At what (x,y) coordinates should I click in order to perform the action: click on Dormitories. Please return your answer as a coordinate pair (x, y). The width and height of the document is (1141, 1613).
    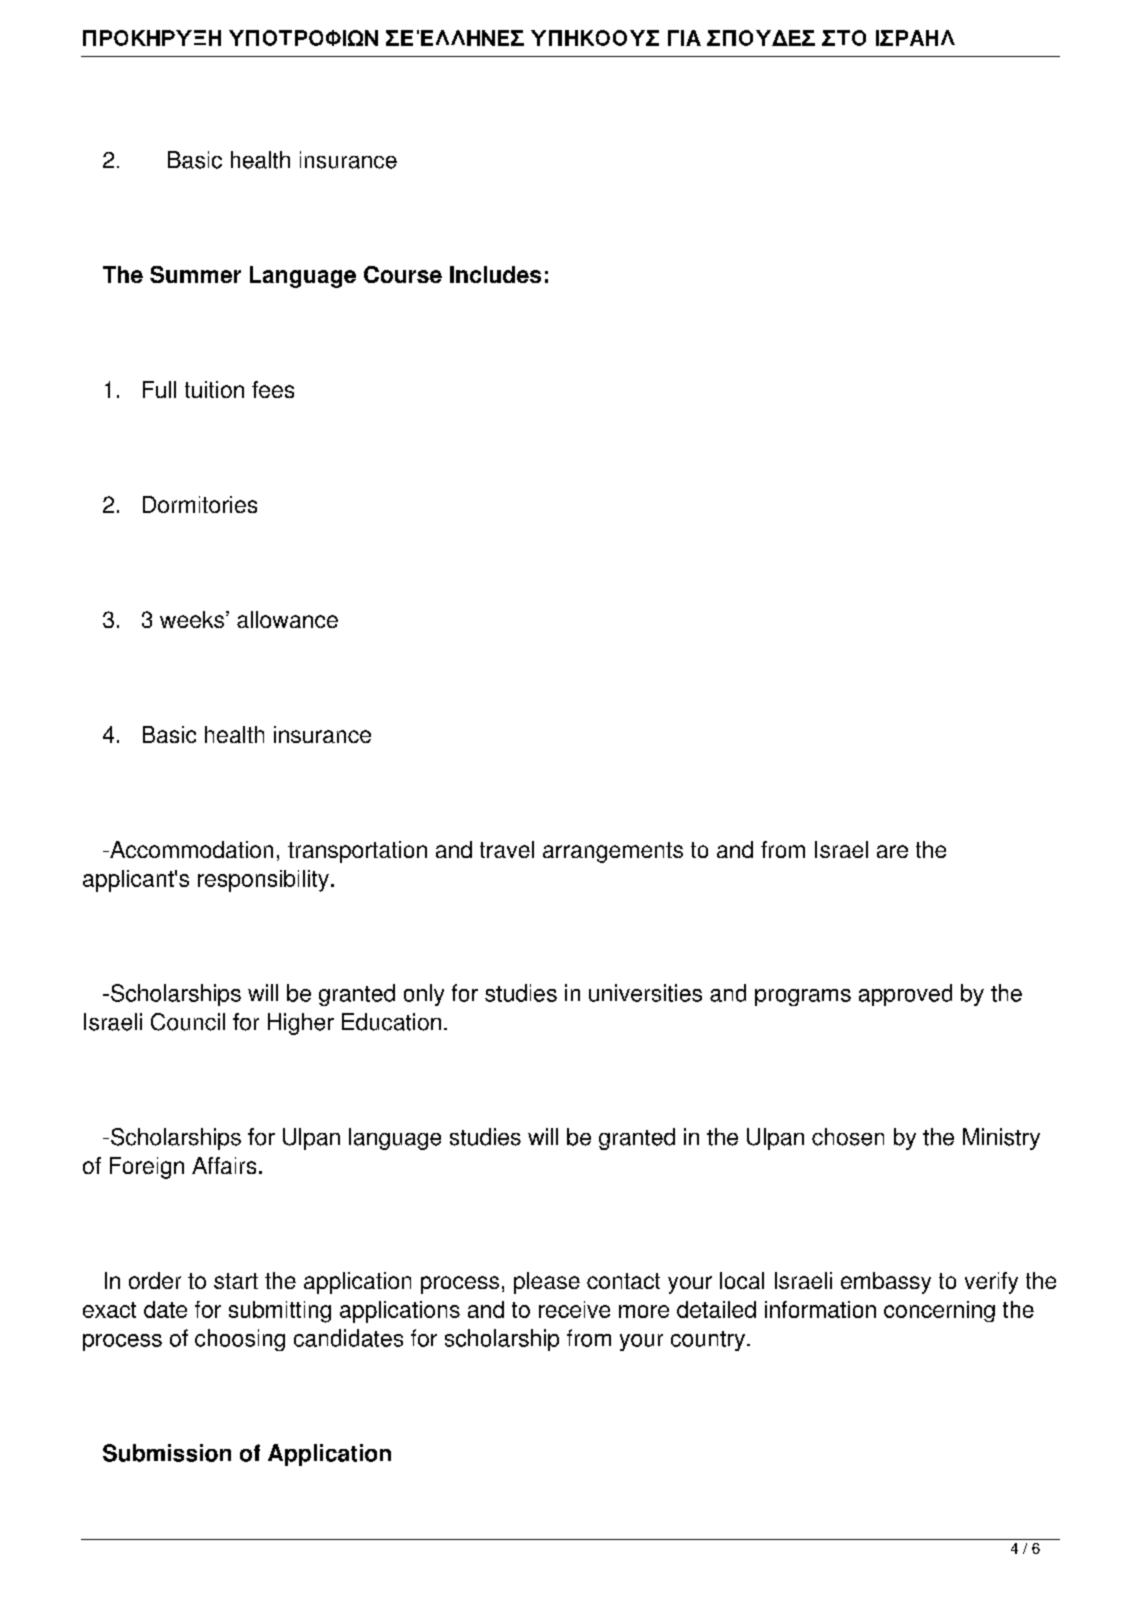
    Looking at the image, I should click on (200, 504).
